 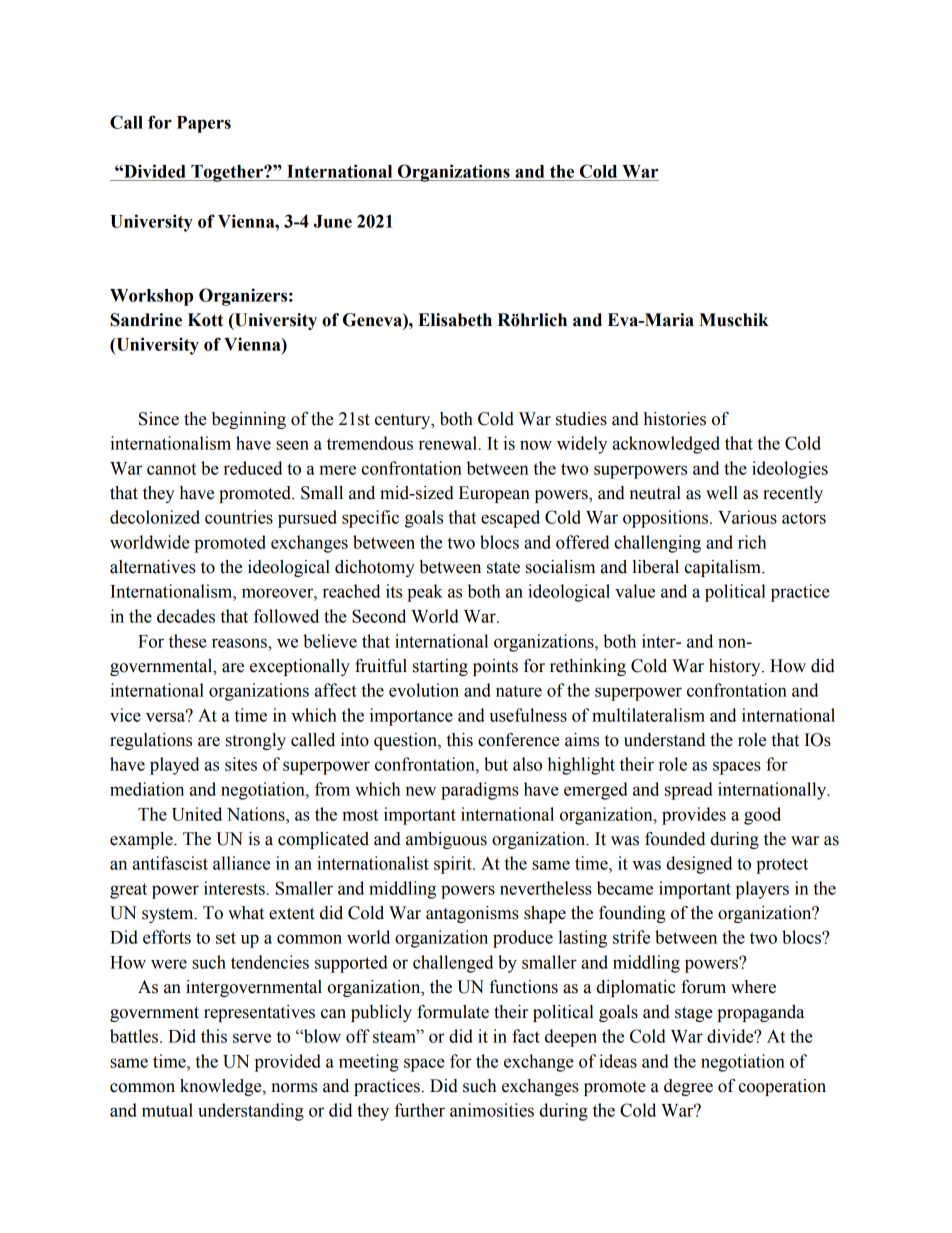 What do you see at coordinates (449, 443) in the document?
I see `renewal` at bounding box center [449, 443].
